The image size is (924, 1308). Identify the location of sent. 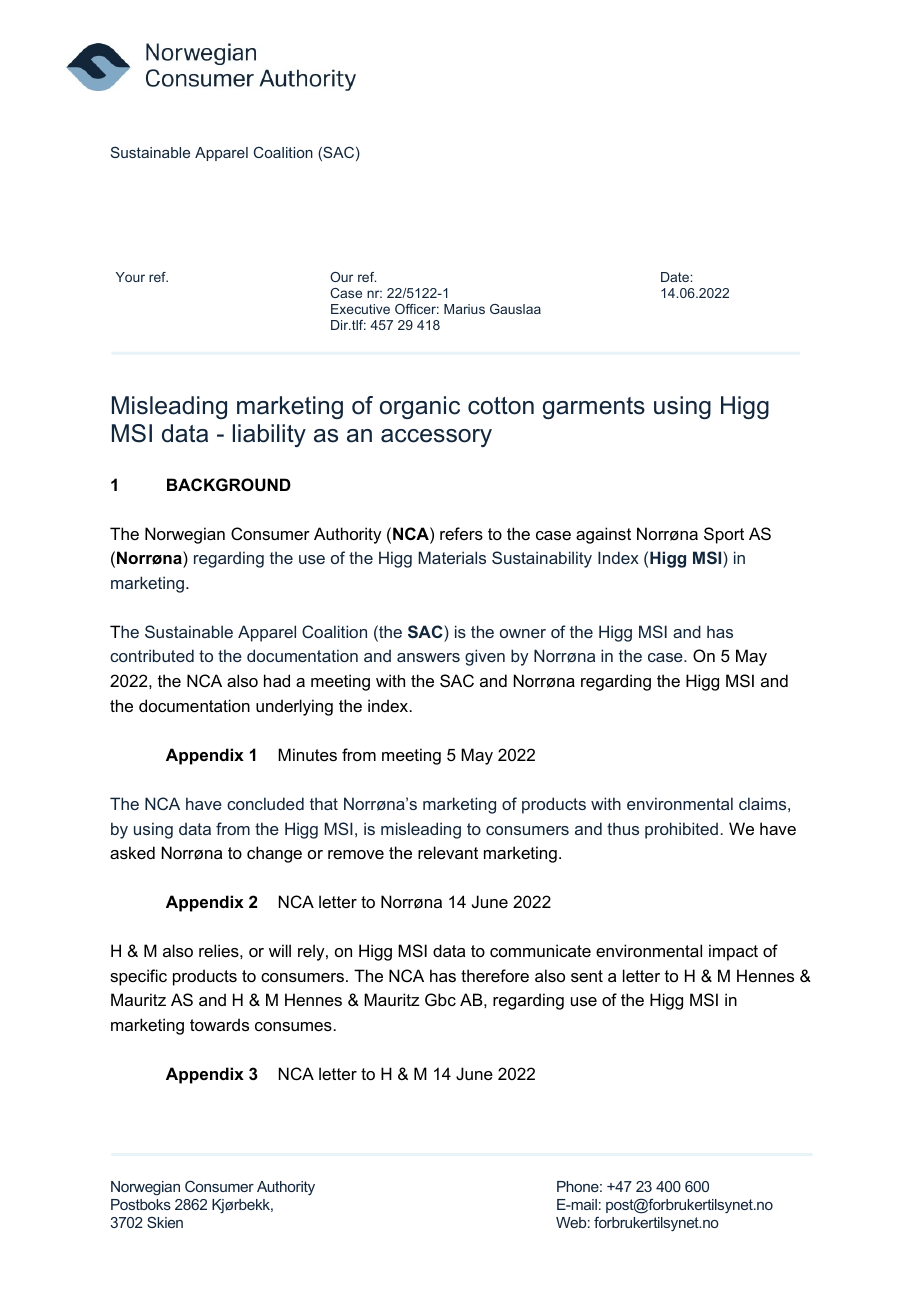
(587, 976).
